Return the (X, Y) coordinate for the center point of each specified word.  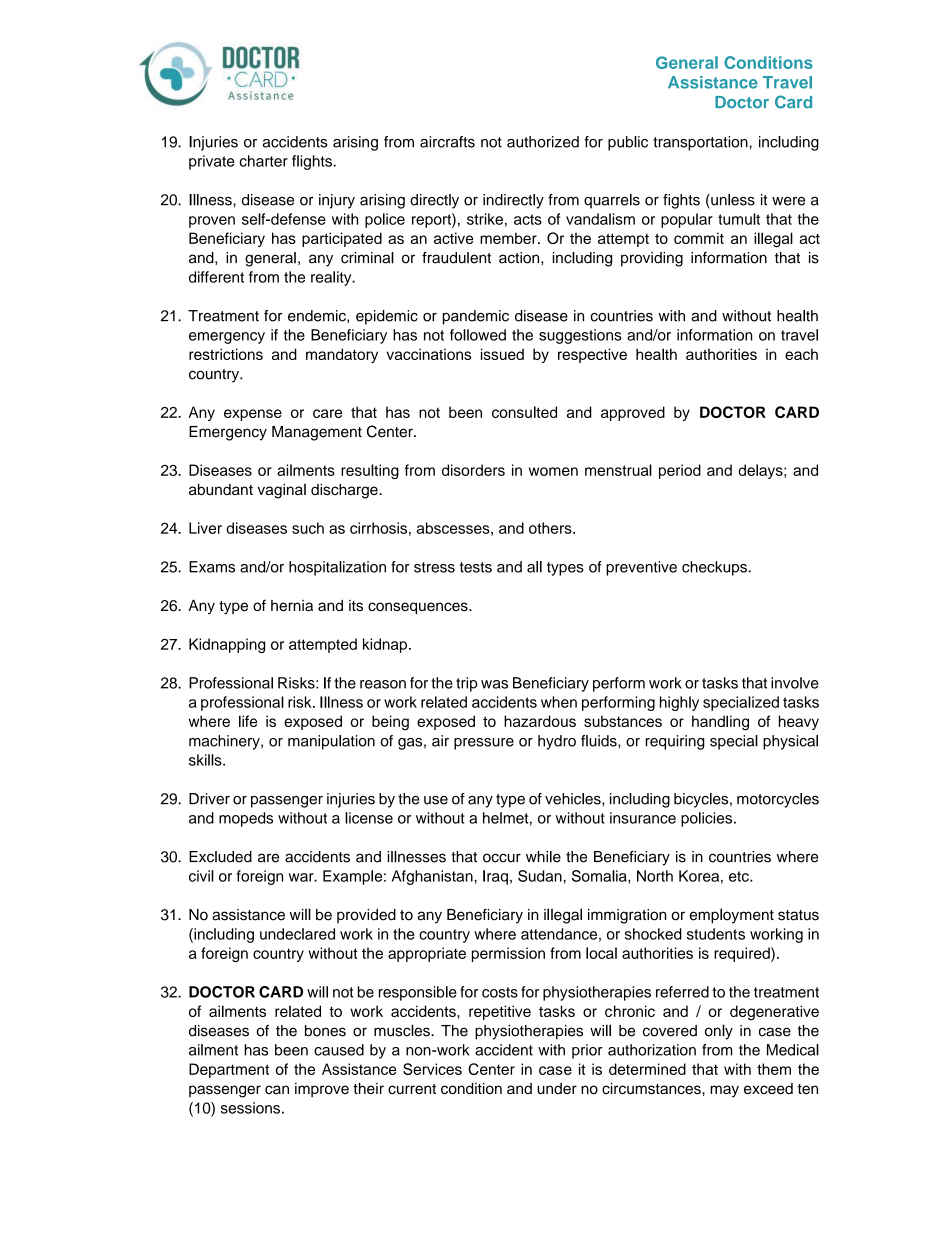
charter (263, 161)
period (680, 471)
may (724, 1091)
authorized (543, 142)
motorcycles (778, 800)
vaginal (281, 491)
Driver (209, 799)
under (557, 1088)
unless (732, 201)
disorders (473, 470)
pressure (484, 744)
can (277, 1089)
